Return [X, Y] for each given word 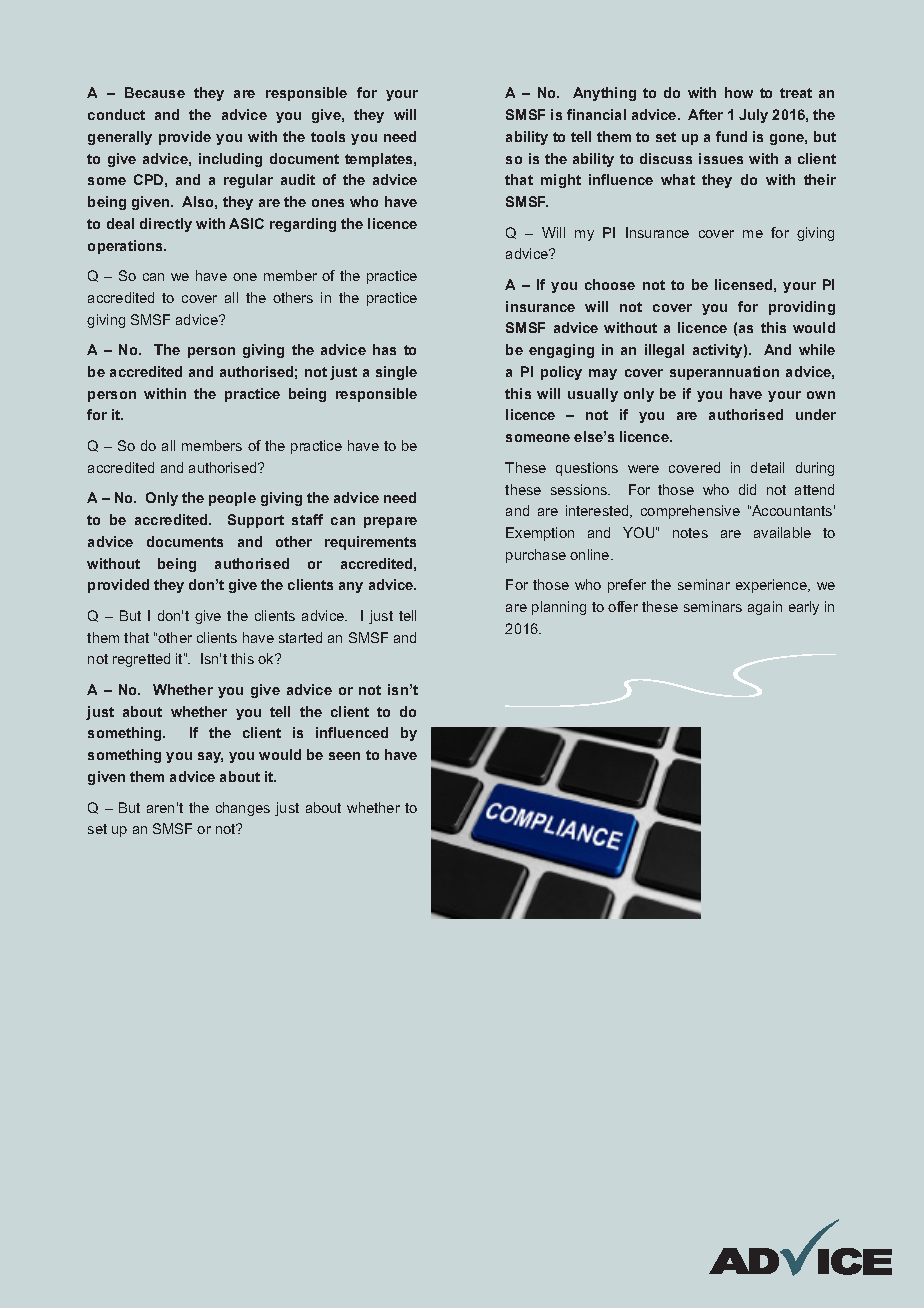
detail [767, 467]
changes [243, 809]
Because [155, 92]
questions [587, 469]
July [753, 116]
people [232, 499]
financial [596, 114]
